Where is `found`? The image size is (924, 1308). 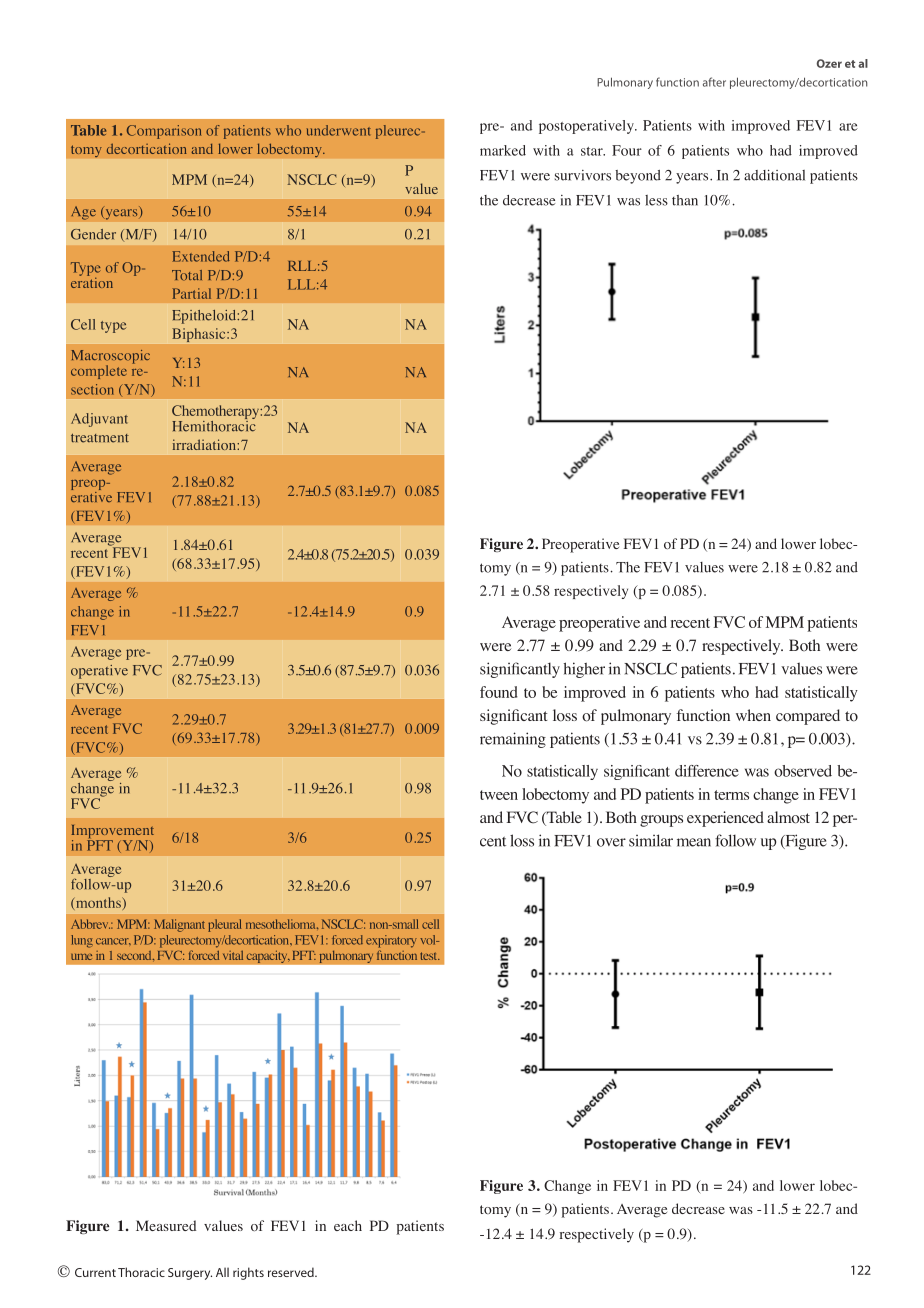 found is located at coordinates (499, 692).
